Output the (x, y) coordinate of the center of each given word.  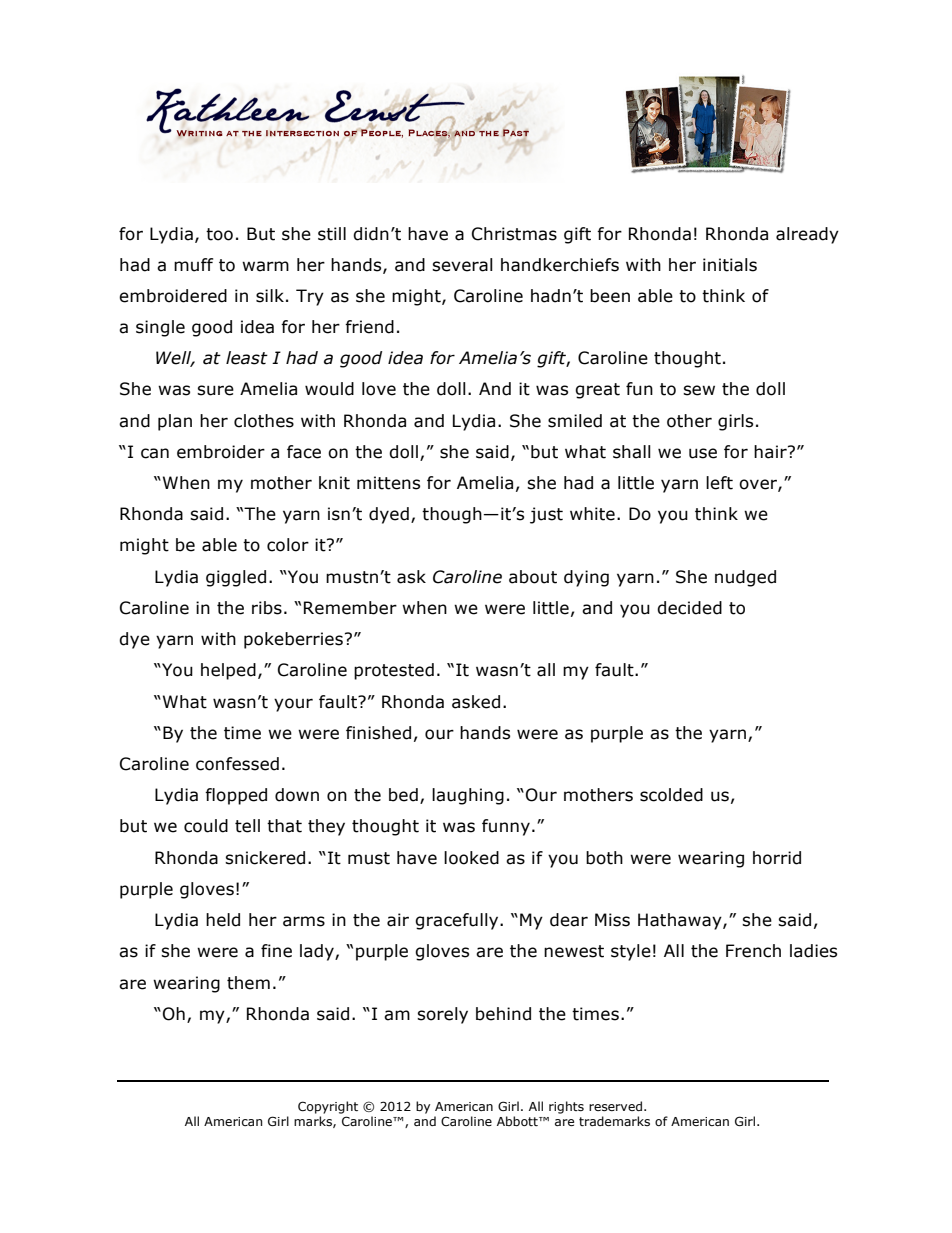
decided (689, 608)
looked (471, 858)
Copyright (328, 1107)
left (719, 483)
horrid (777, 858)
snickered (265, 858)
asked (476, 702)
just (546, 515)
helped (228, 671)
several (462, 265)
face (304, 452)
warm (265, 266)
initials (730, 265)
